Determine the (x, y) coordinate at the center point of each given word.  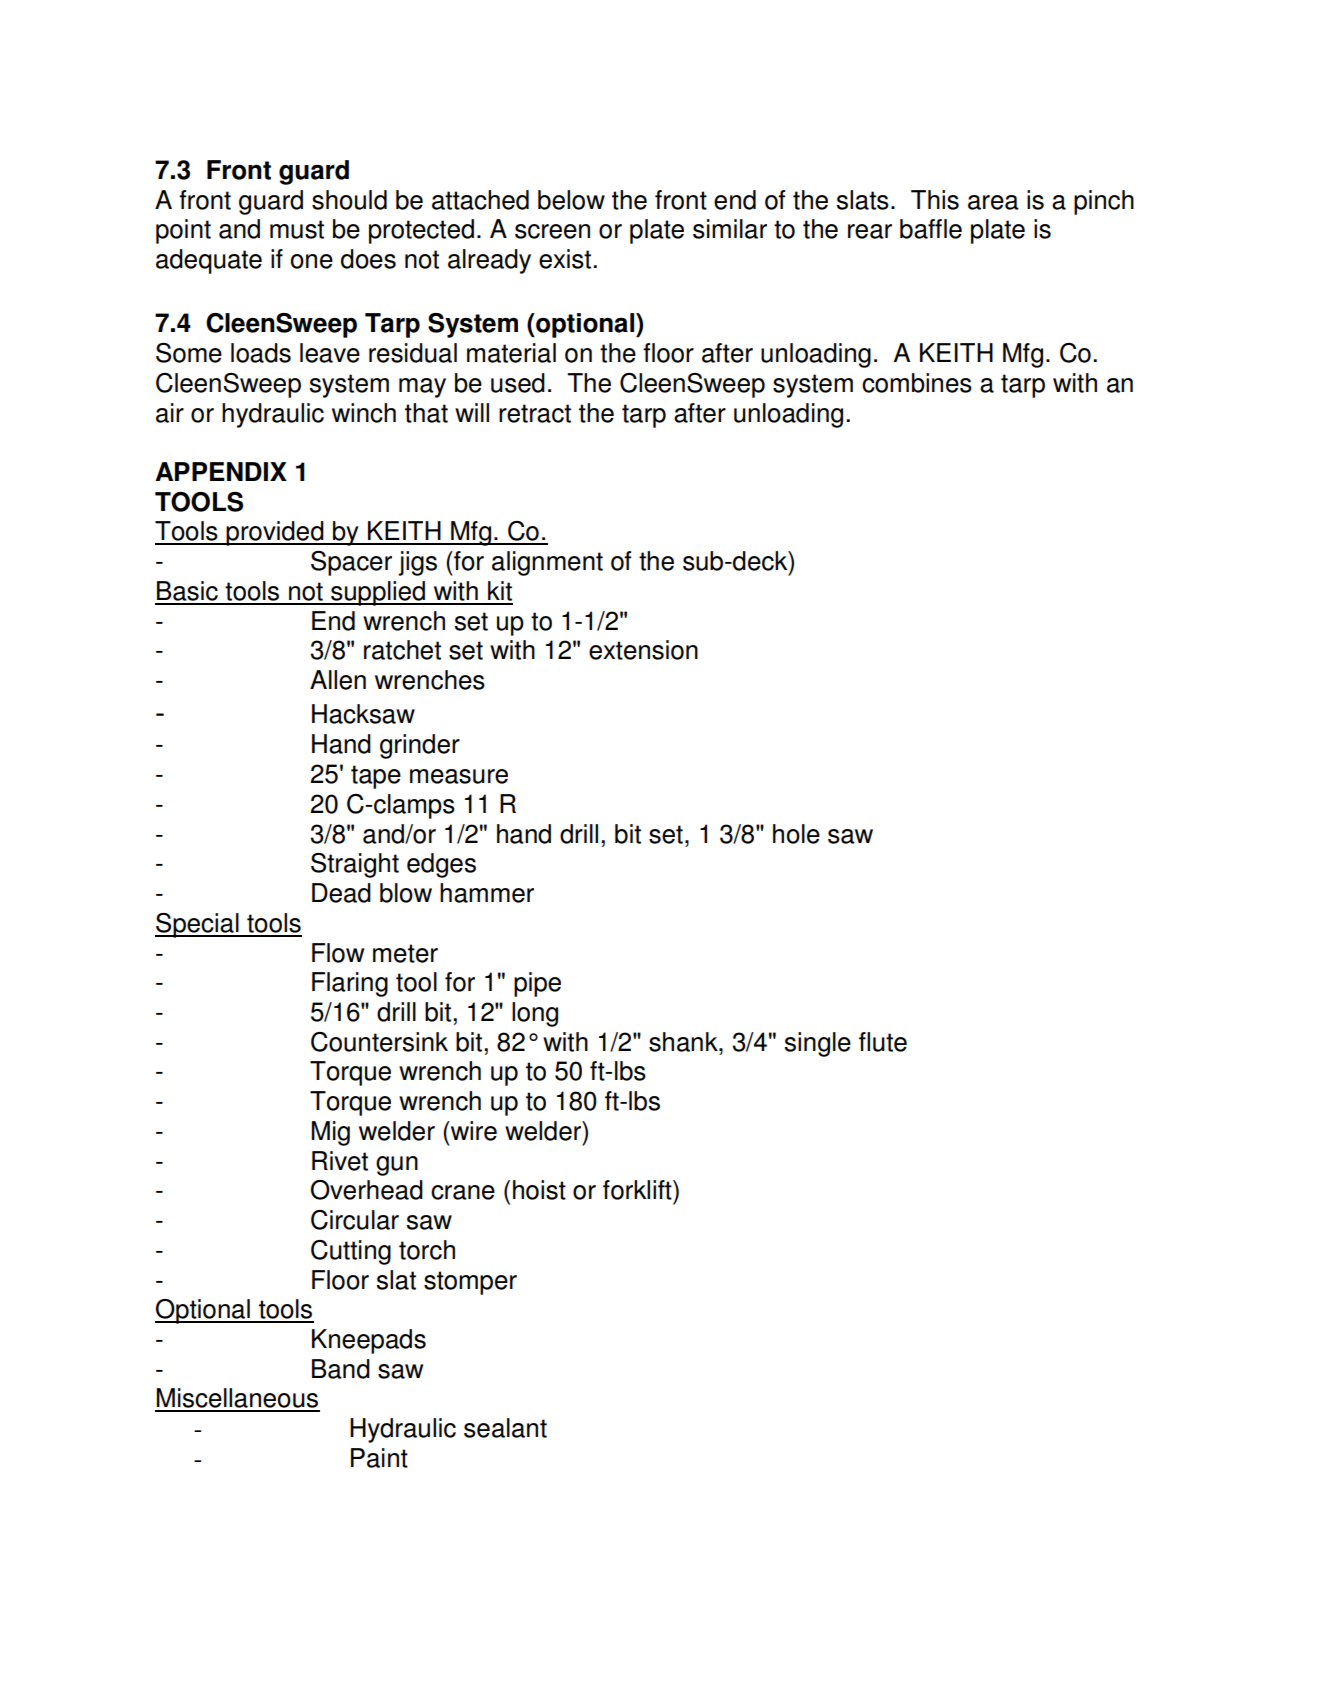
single (818, 1044)
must (297, 229)
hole (796, 834)
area (993, 202)
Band (341, 1369)
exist (566, 259)
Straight (355, 865)
